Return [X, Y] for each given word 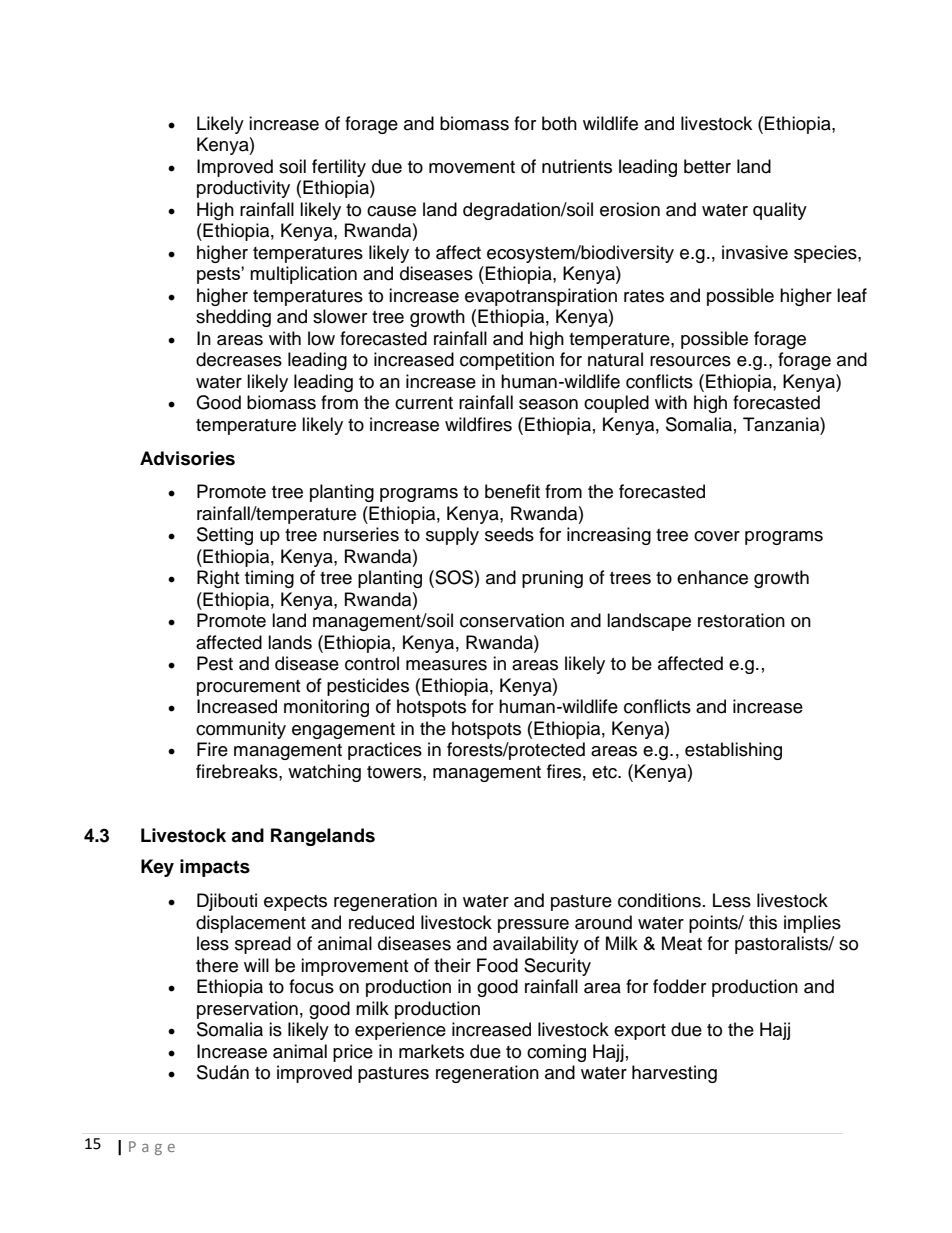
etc [605, 772]
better [707, 166]
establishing [733, 751]
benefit [512, 491]
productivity [243, 189]
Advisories [187, 458]
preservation [247, 1010]
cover [717, 536]
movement [472, 167]
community [241, 730]
